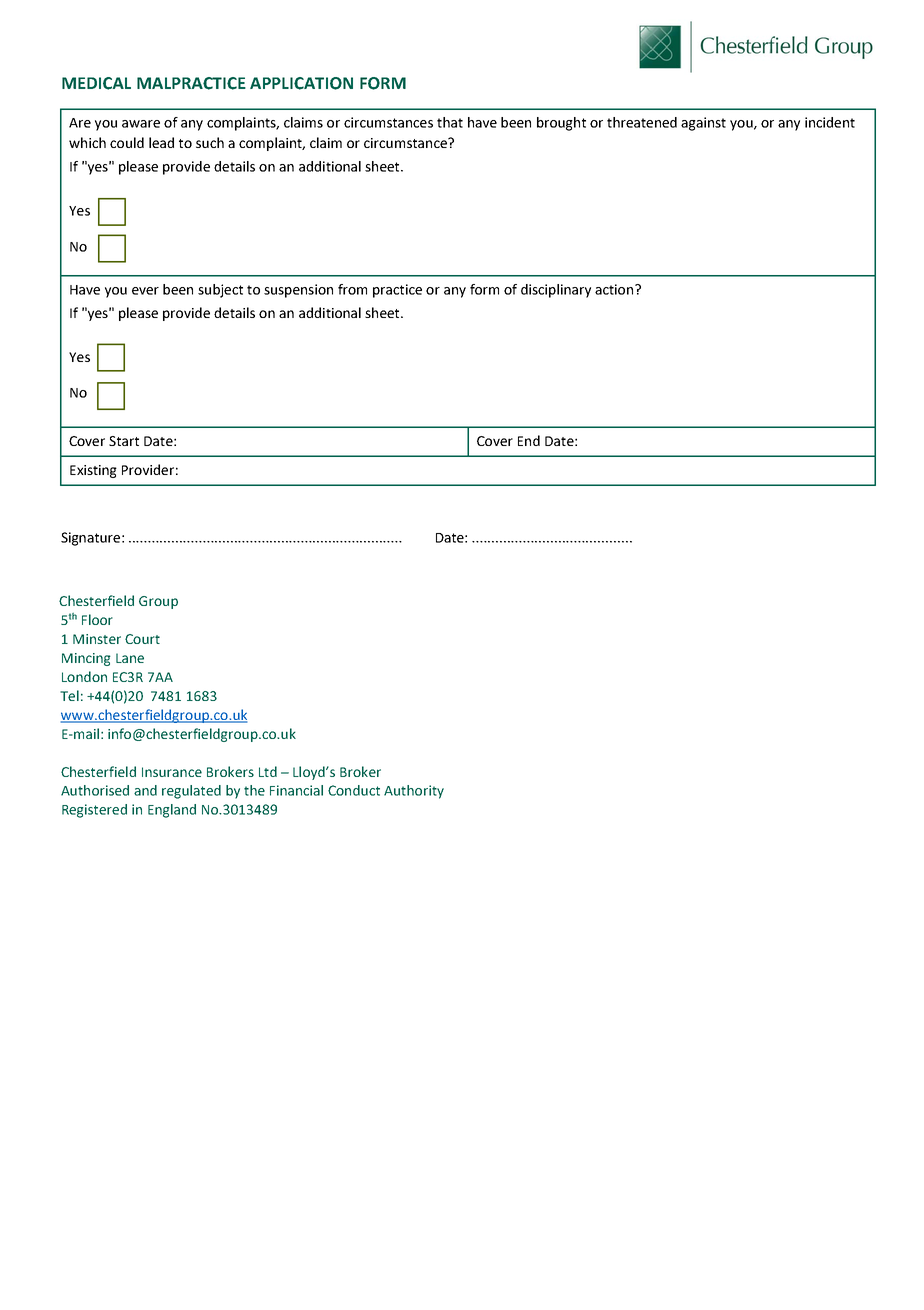 This screenshot has height=1310, width=924. I want to click on from, so click(352, 289).
